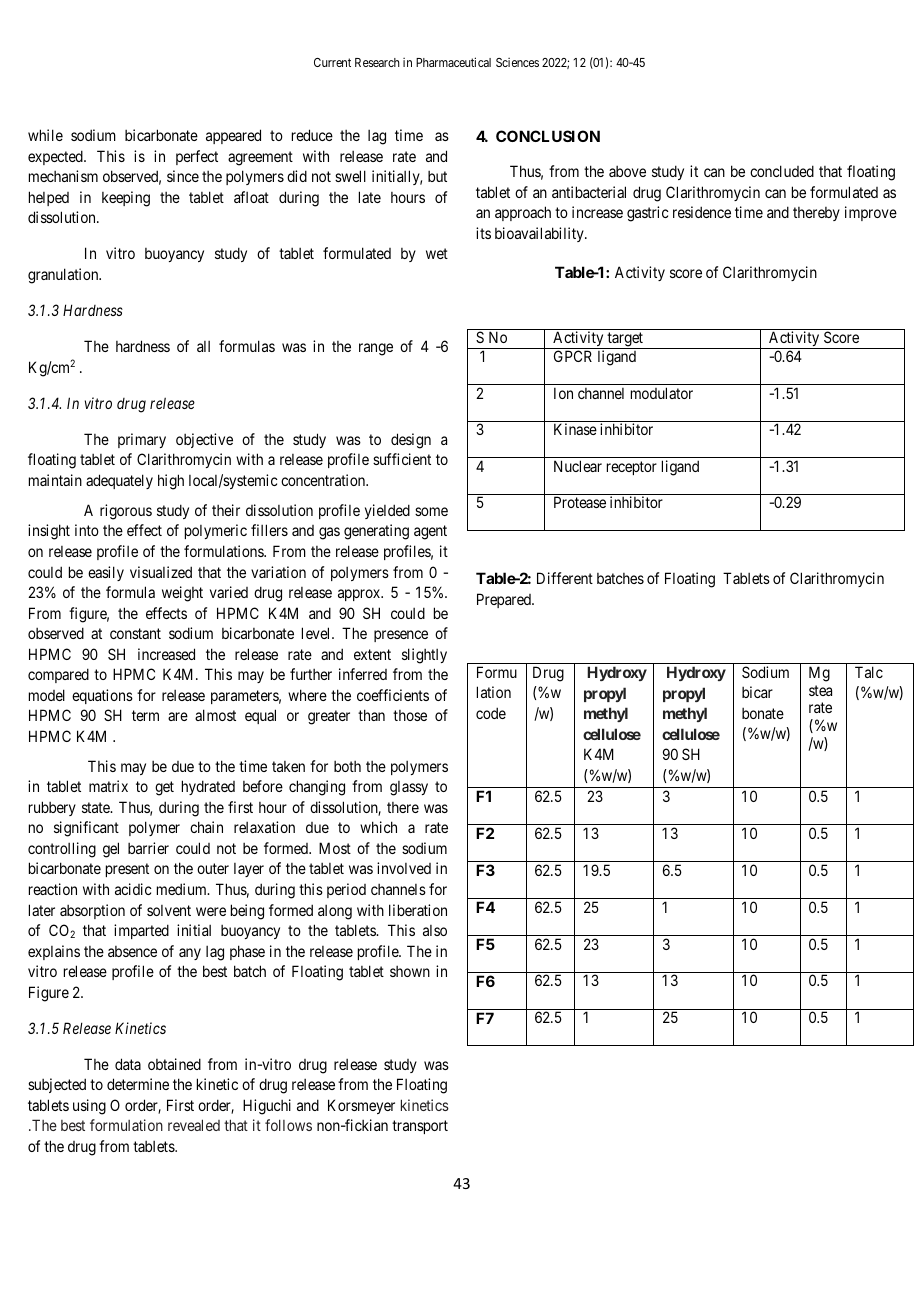  Describe the element at coordinates (869, 672) in the screenshot. I see `Talc` at that location.
